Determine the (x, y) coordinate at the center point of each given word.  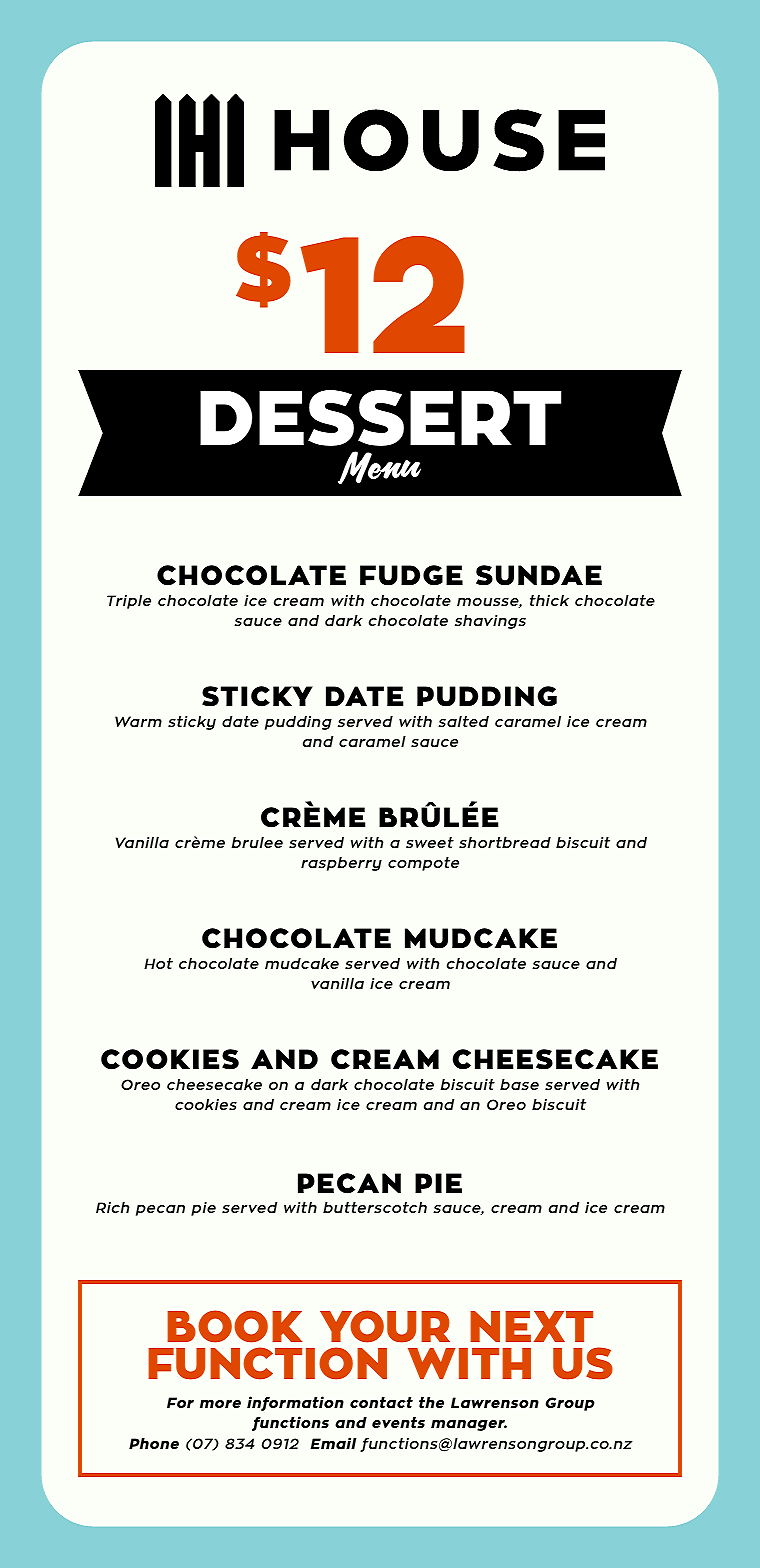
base (519, 1084)
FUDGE (411, 575)
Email (333, 1443)
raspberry (341, 864)
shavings (490, 622)
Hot (158, 963)
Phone (154, 1443)
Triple (129, 602)
